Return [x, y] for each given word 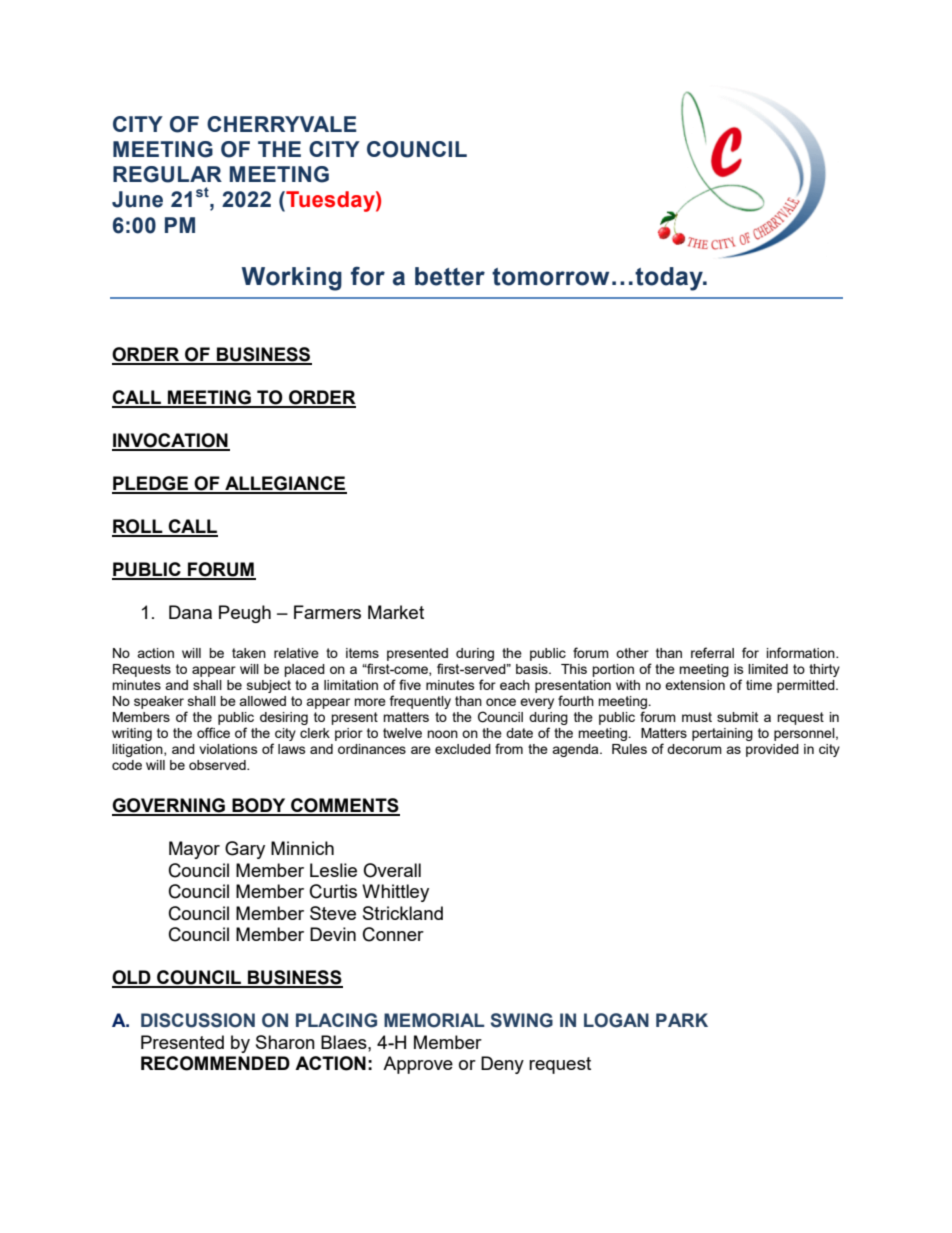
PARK [682, 1020]
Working [292, 279]
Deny [502, 1065]
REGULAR [167, 174]
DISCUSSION [198, 1020]
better [450, 276]
